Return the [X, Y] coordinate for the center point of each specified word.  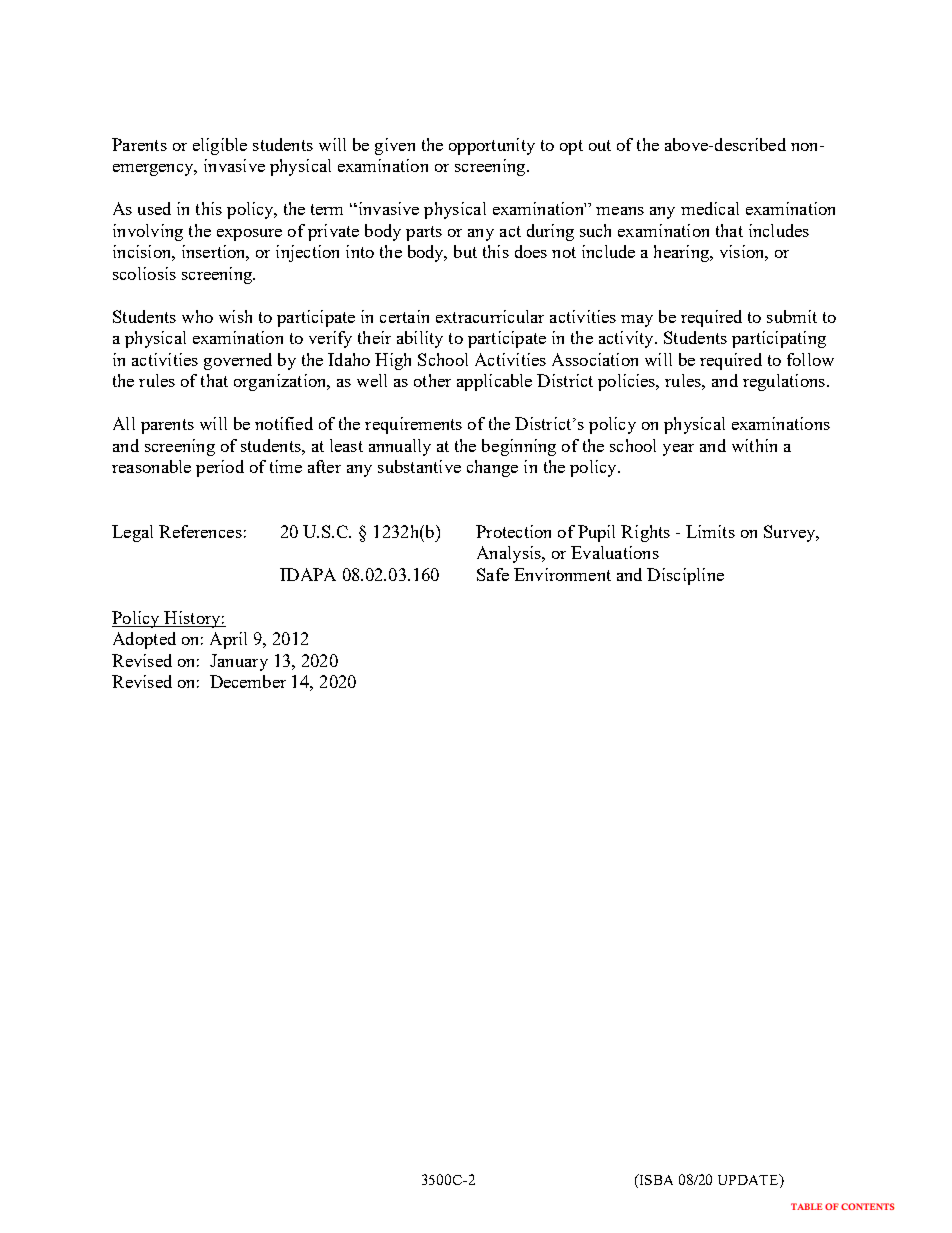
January [239, 662]
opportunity [492, 146]
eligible [220, 146]
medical [710, 208]
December [248, 681]
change [492, 468]
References [200, 531]
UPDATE [749, 1181]
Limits [710, 531]
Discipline [685, 576]
